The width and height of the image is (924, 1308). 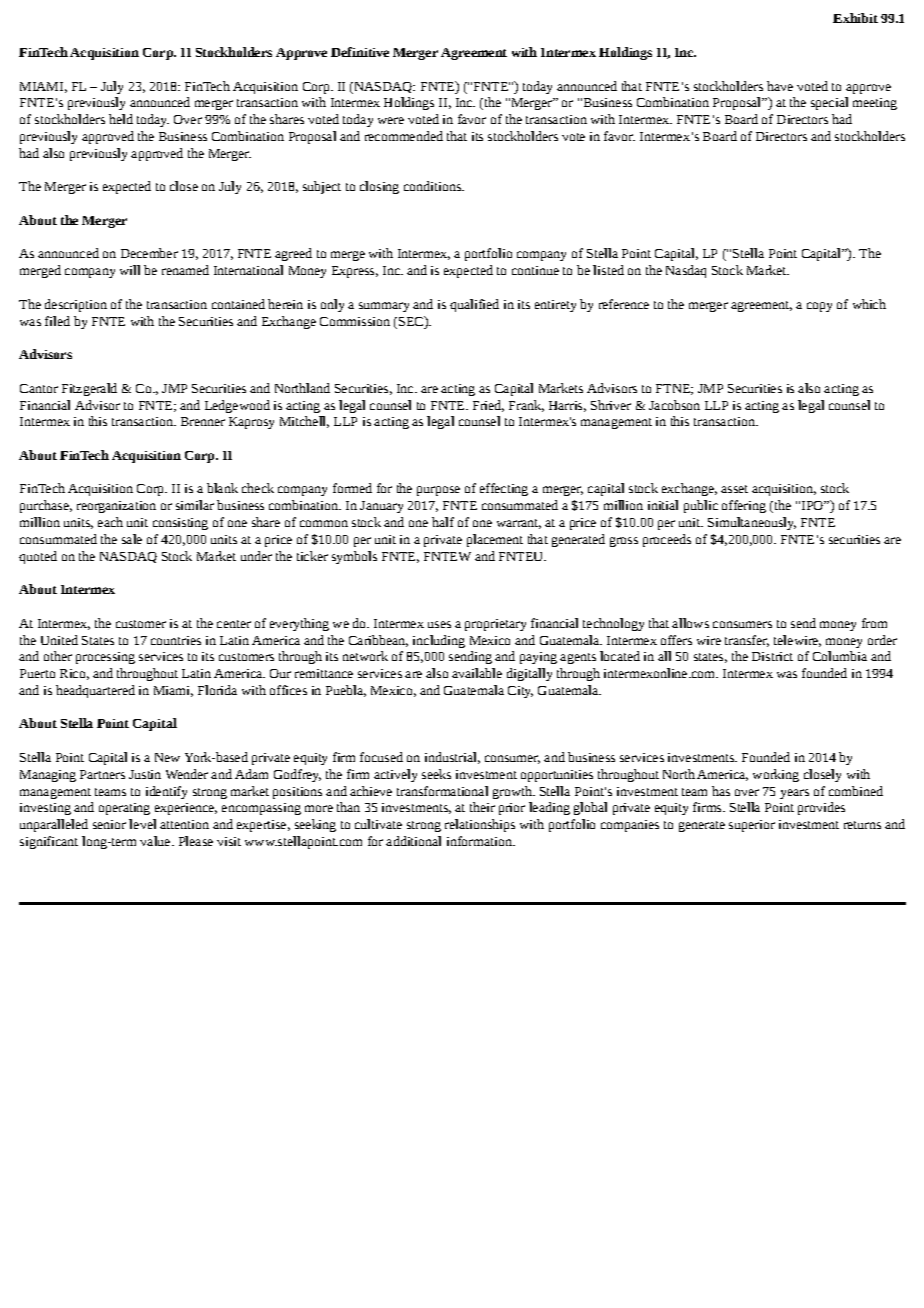 What do you see at coordinates (752, 826) in the image?
I see `superior` at bounding box center [752, 826].
